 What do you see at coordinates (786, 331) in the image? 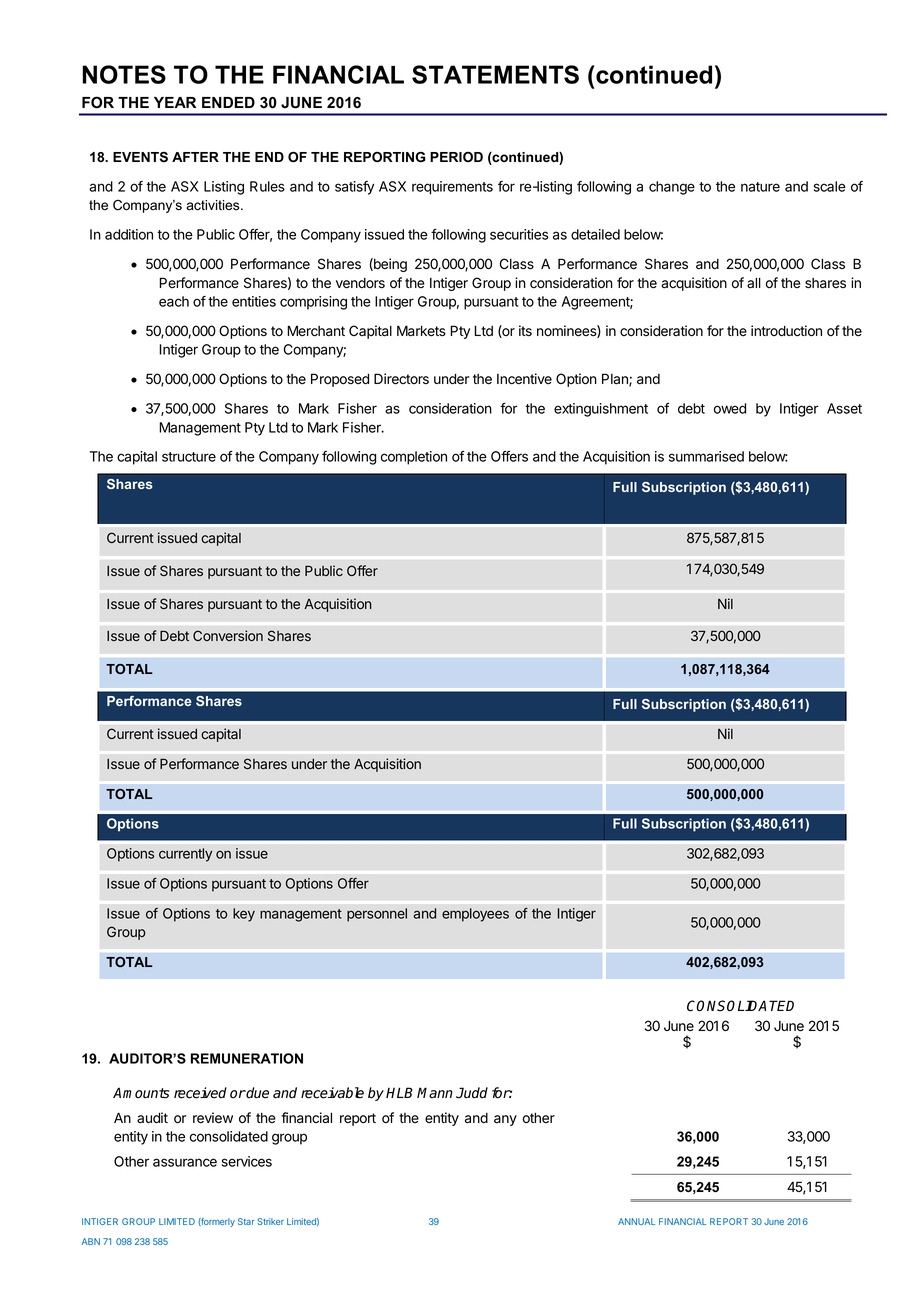
I see `introduction` at bounding box center [786, 331].
